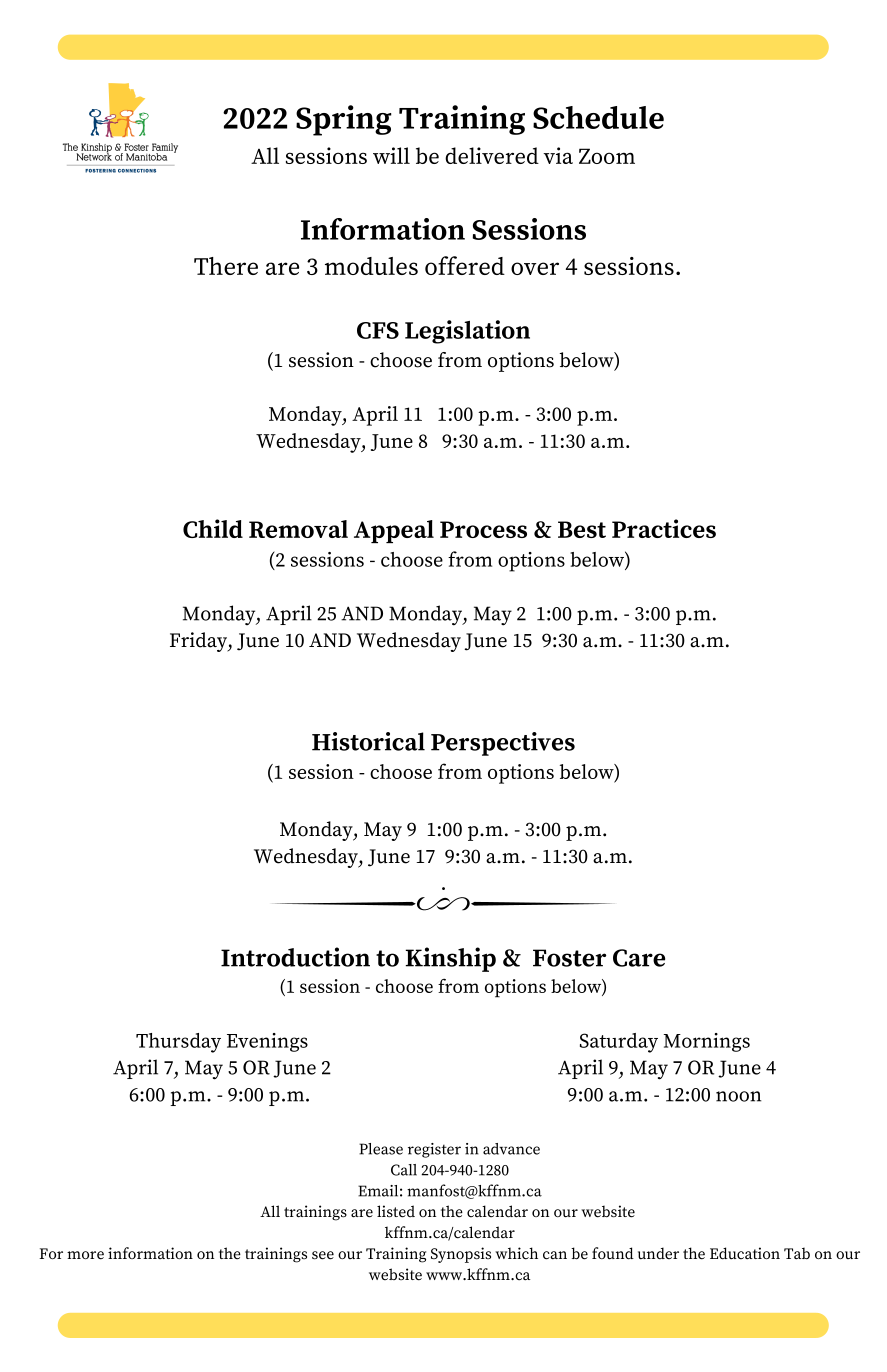  I want to click on Education, so click(745, 1253).
